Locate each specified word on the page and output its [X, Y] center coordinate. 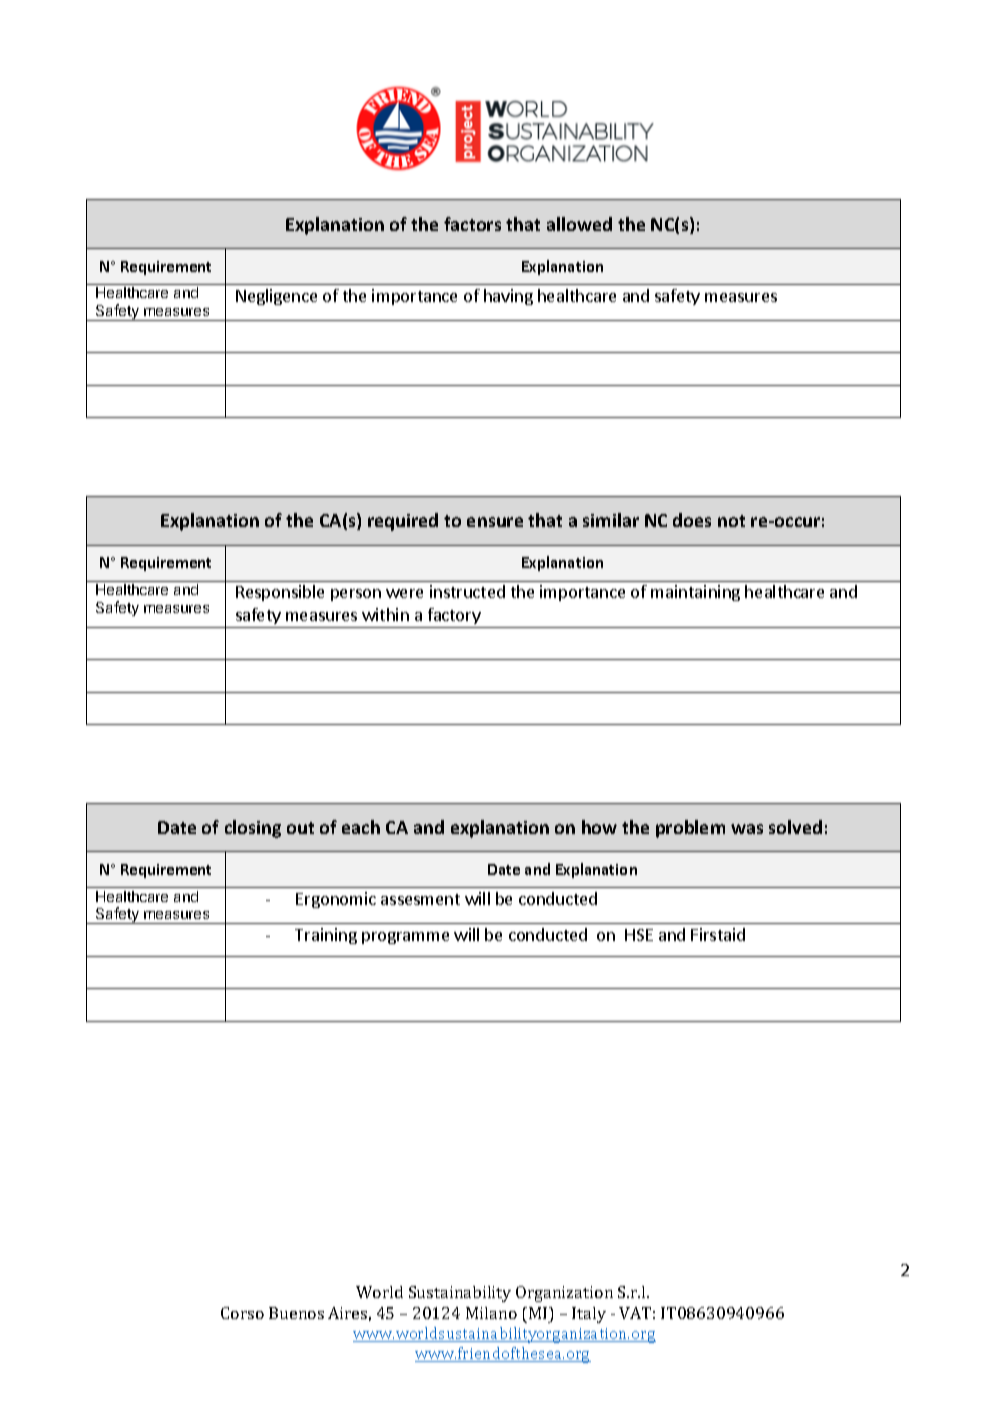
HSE [639, 935]
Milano [491, 1313]
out [300, 828]
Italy [589, 1315]
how [599, 827]
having [508, 297]
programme [405, 938]
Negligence [276, 297]
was [747, 829]
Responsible [280, 593]
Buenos [296, 1313]
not [731, 521]
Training [326, 936]
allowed [579, 224]
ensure [495, 522]
